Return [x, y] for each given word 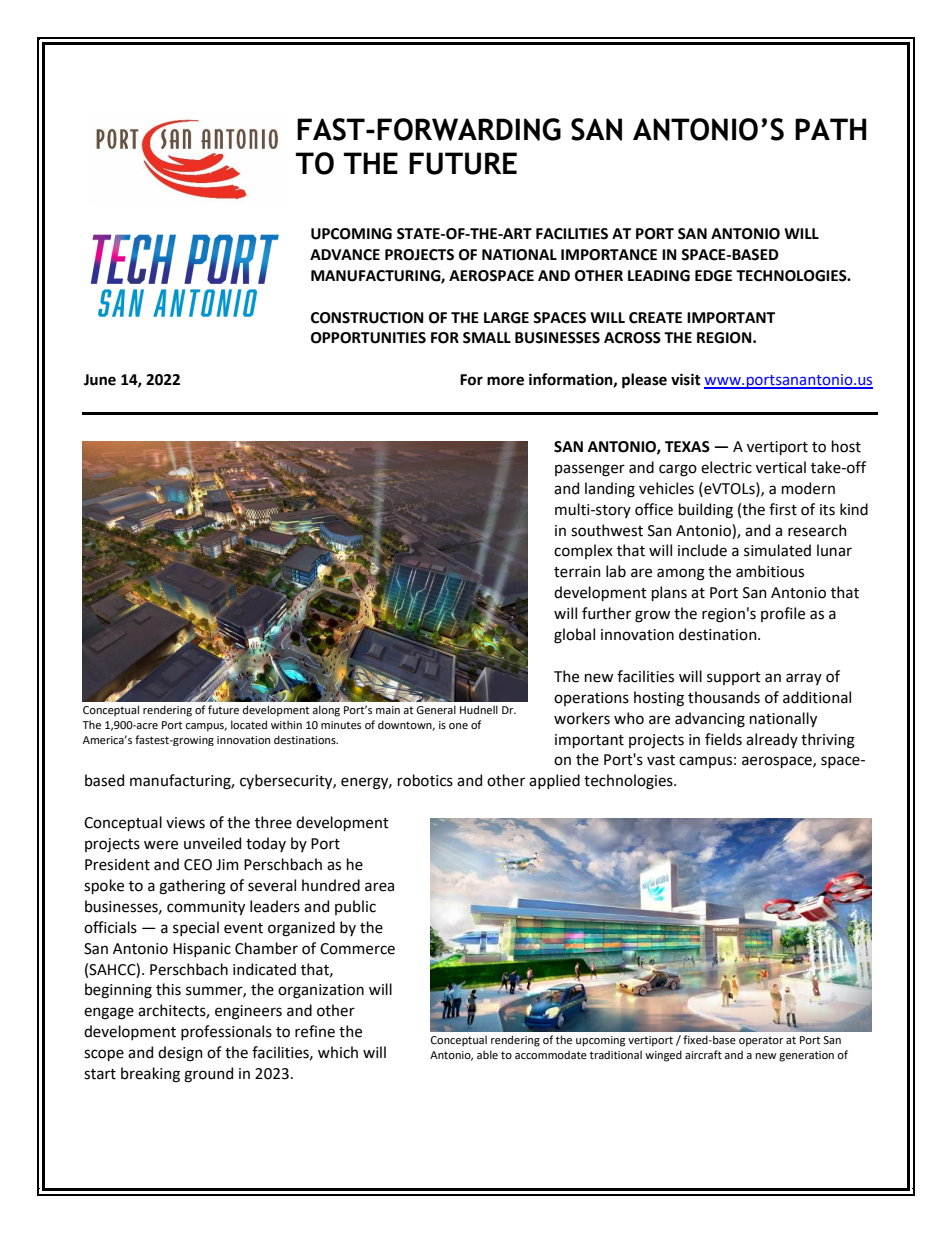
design [180, 1054]
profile [783, 614]
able [487, 1054]
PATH [830, 129]
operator [761, 1041]
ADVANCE [345, 255]
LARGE [506, 318]
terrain [577, 572]
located [249, 724]
